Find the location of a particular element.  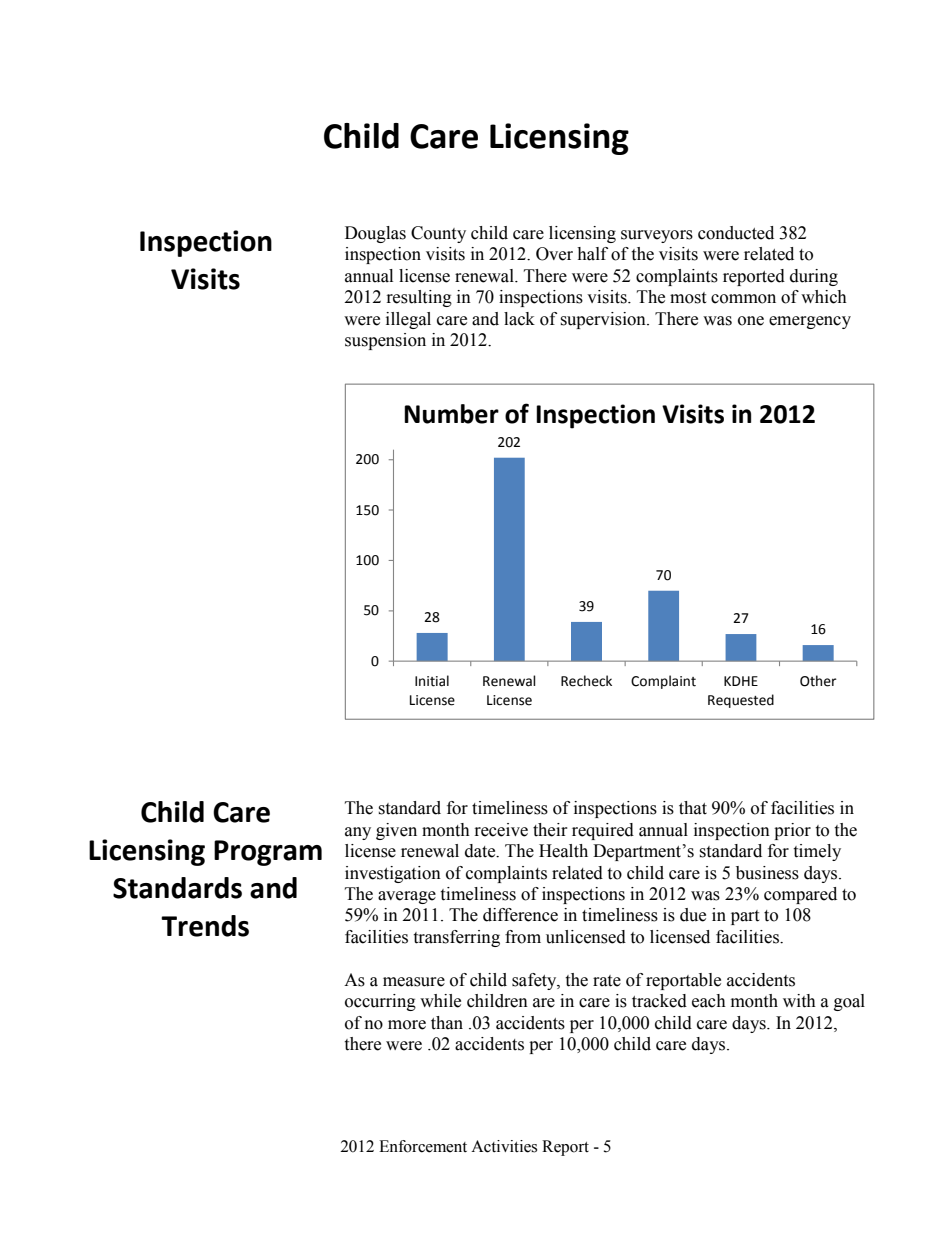

during is located at coordinates (814, 277).
